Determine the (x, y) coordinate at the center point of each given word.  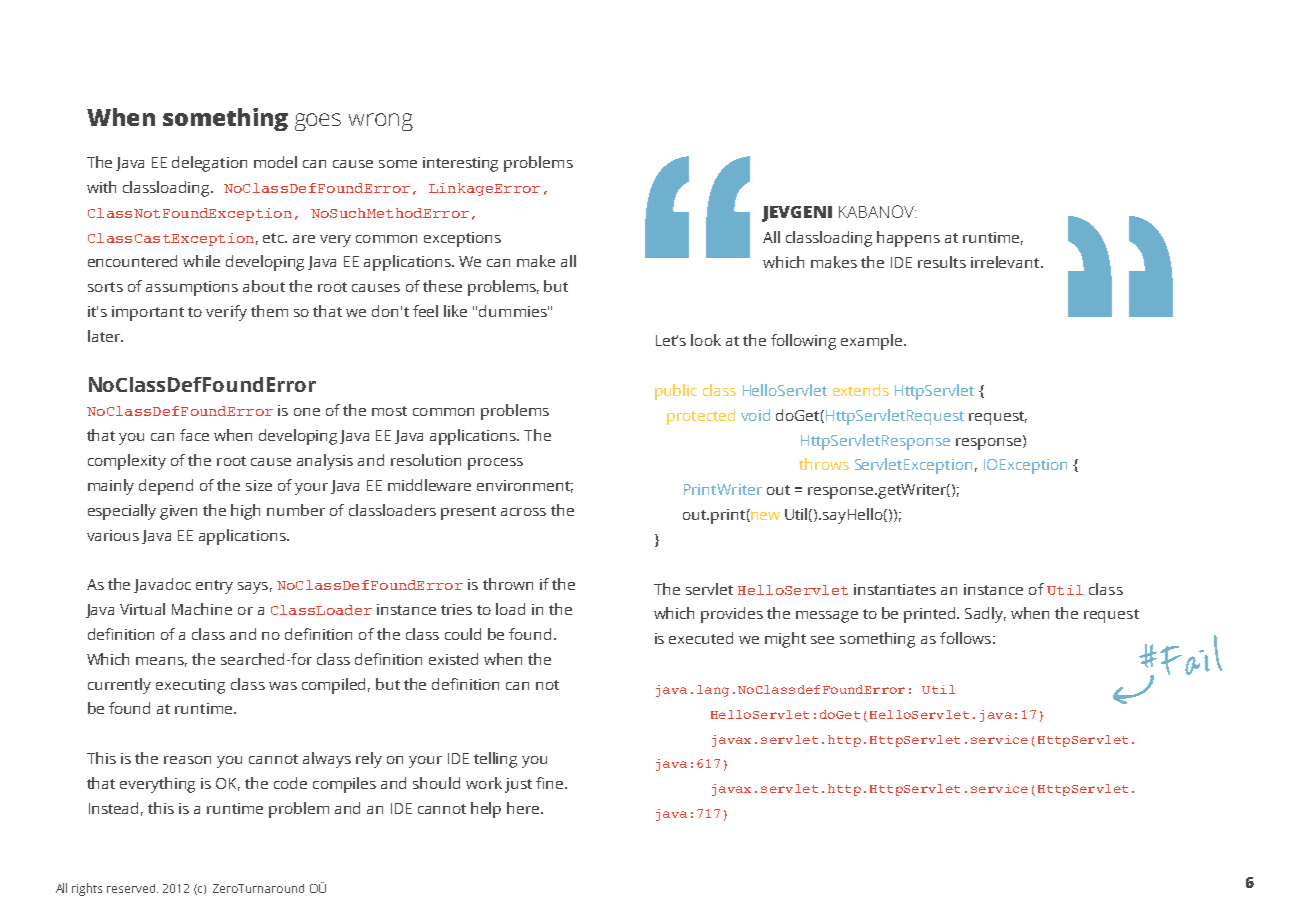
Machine (202, 609)
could (463, 634)
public (676, 392)
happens (908, 239)
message (827, 617)
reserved (131, 888)
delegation (209, 164)
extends (861, 390)
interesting (460, 164)
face (194, 435)
